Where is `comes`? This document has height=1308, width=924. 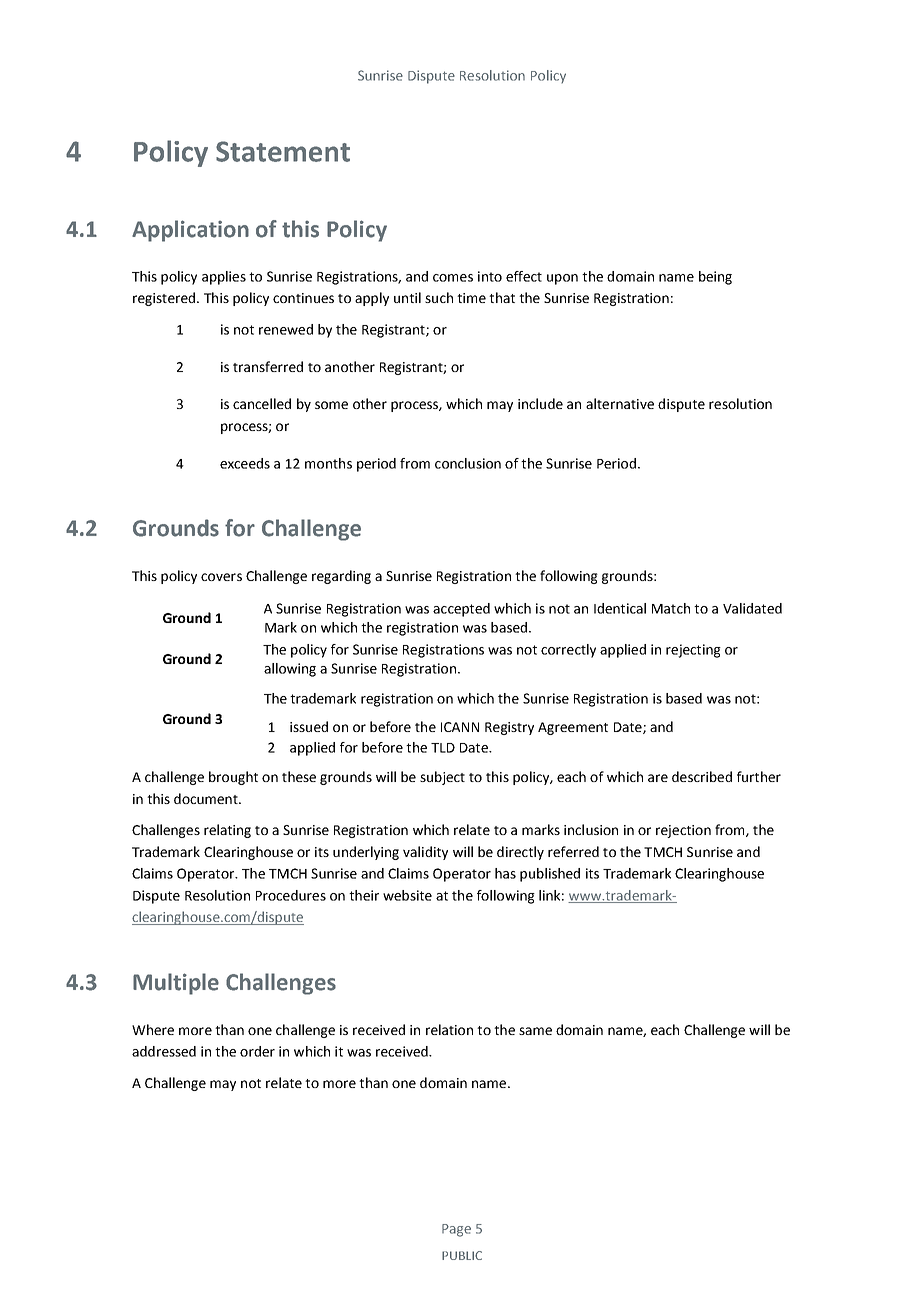 comes is located at coordinates (453, 278).
